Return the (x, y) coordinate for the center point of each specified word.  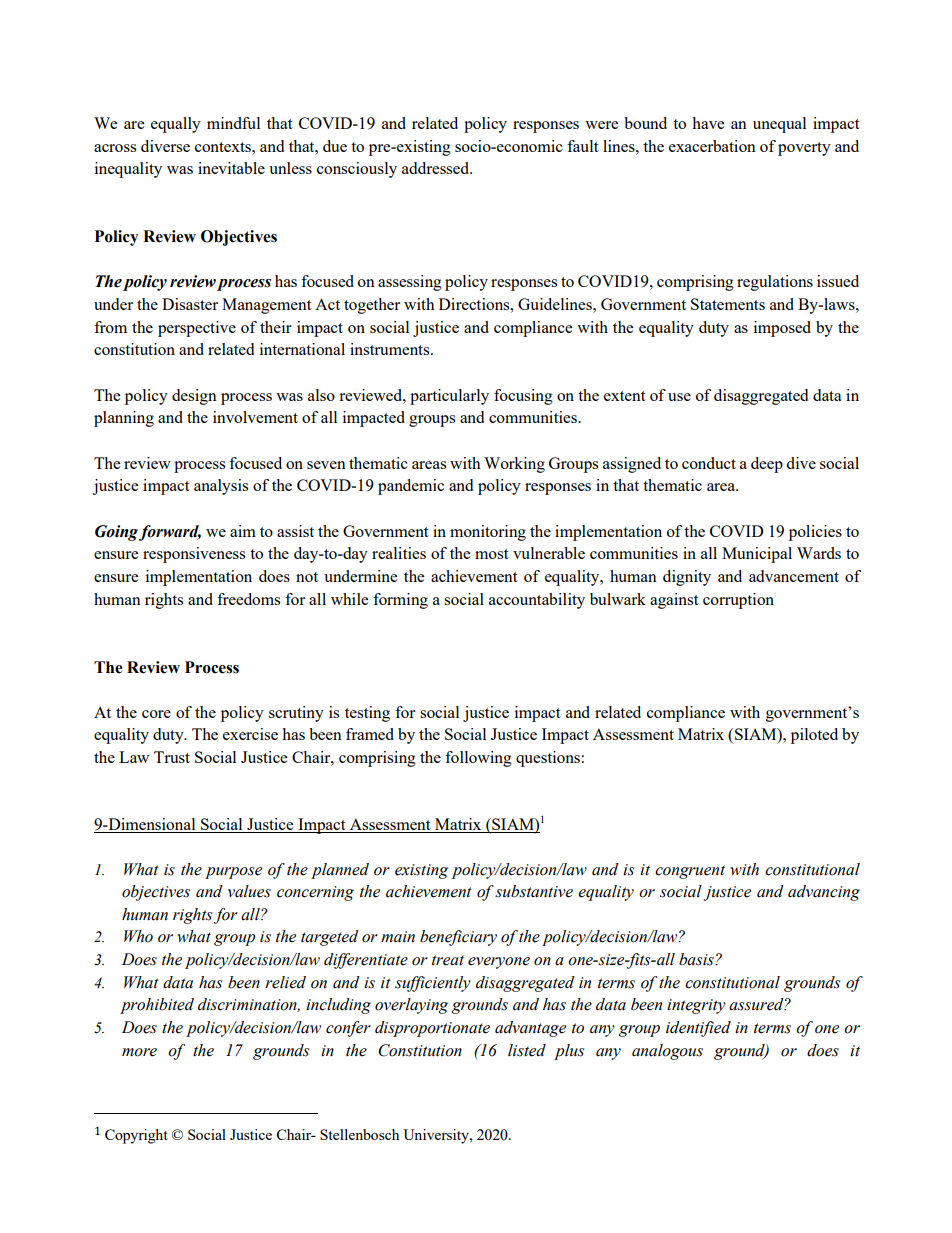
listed (527, 1050)
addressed (437, 168)
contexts (224, 147)
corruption (738, 601)
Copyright (136, 1136)
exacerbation (712, 146)
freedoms (248, 599)
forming (400, 601)
